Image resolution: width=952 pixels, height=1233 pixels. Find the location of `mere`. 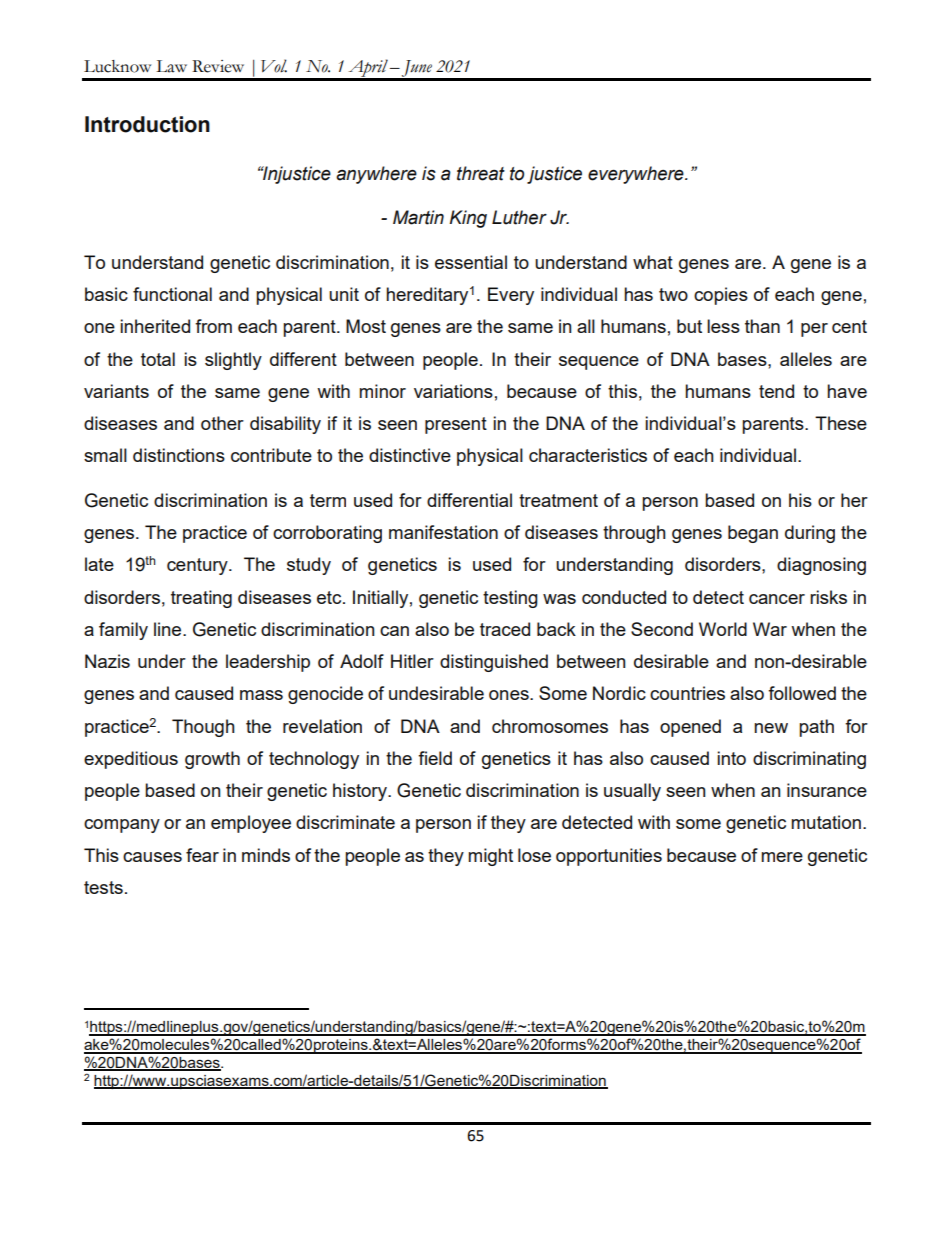

mere is located at coordinates (782, 857).
